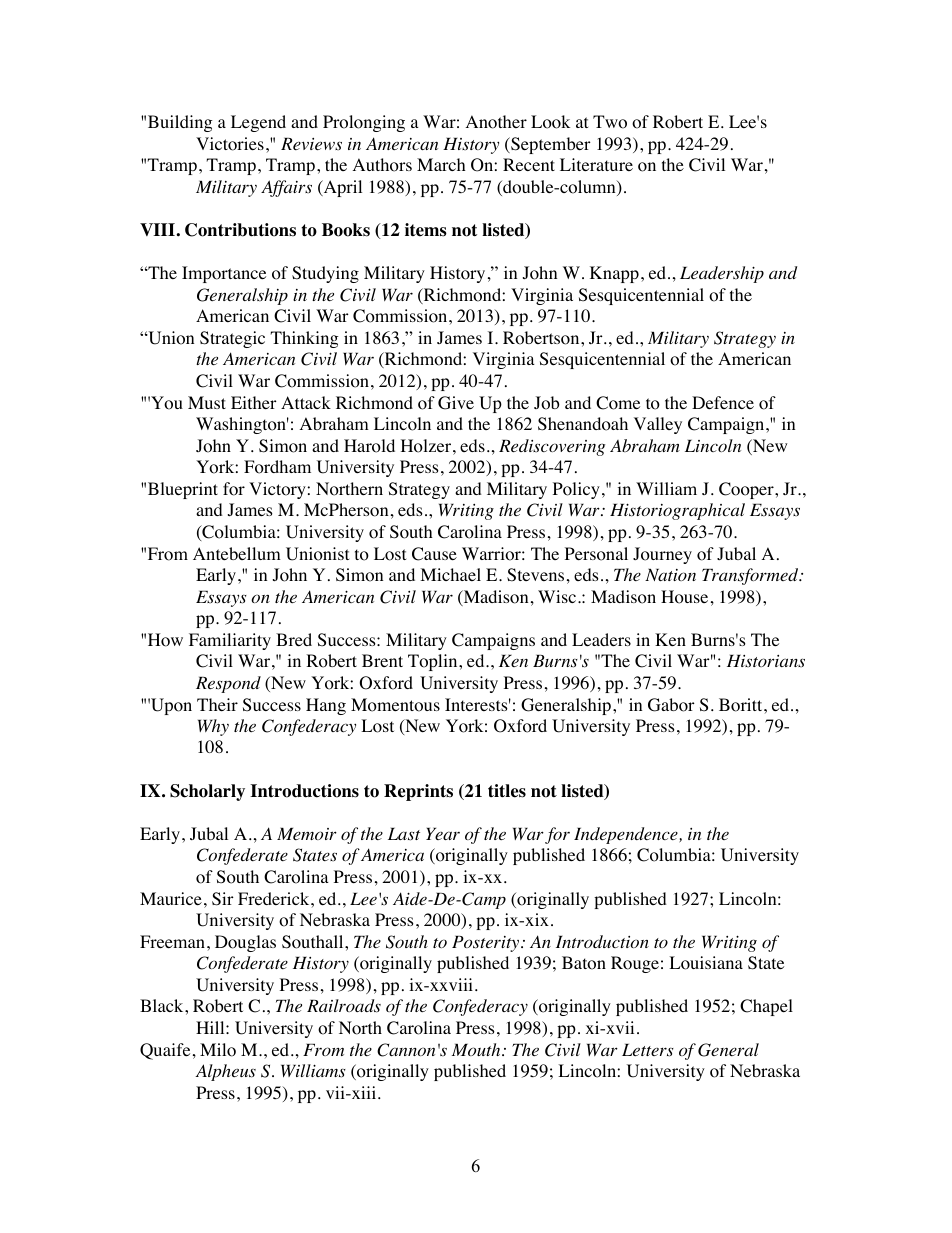  I want to click on Two, so click(610, 122).
